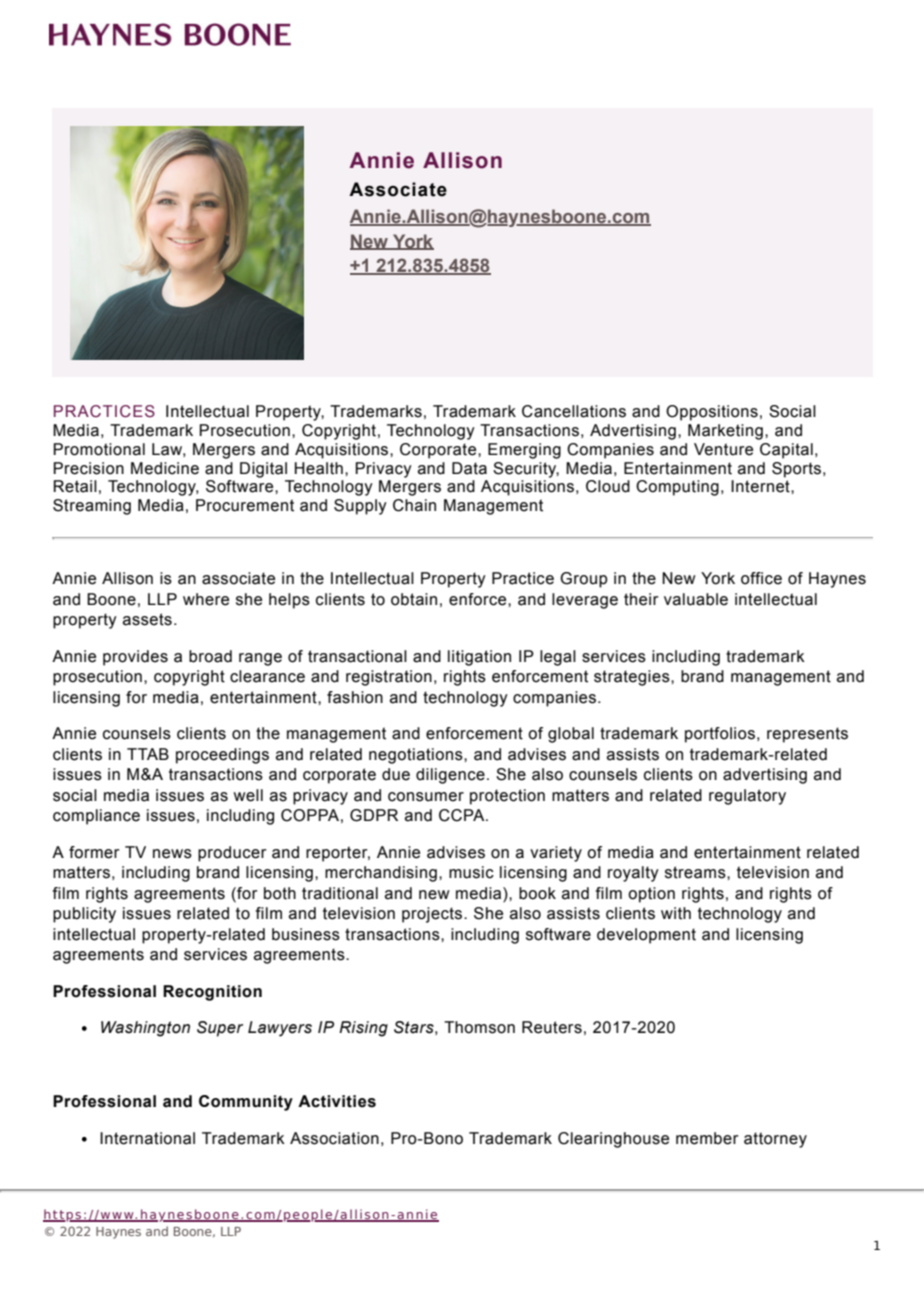 The image size is (924, 1307). I want to click on projects, so click(433, 915).
